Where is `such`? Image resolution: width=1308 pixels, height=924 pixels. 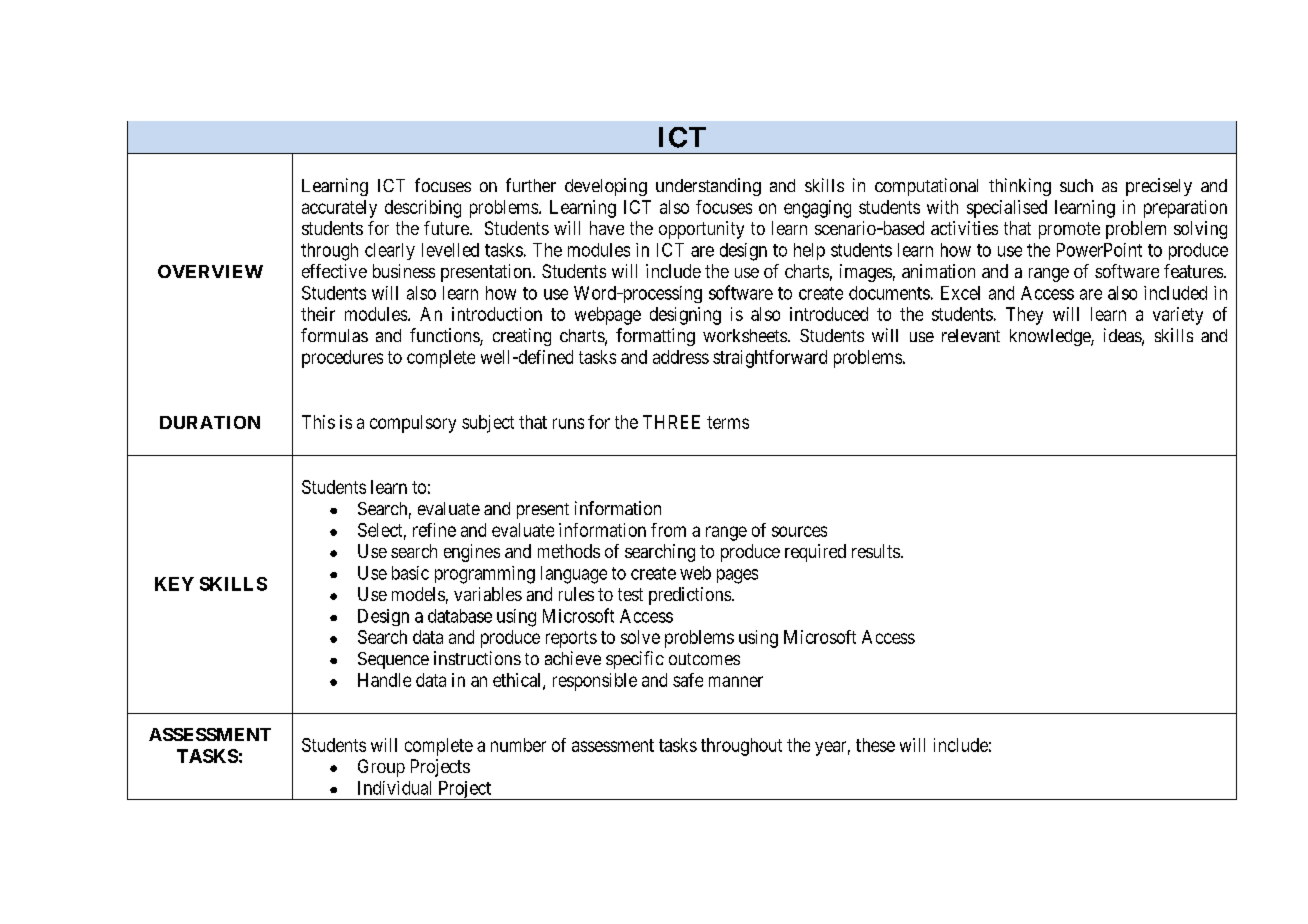
such is located at coordinates (1076, 185).
